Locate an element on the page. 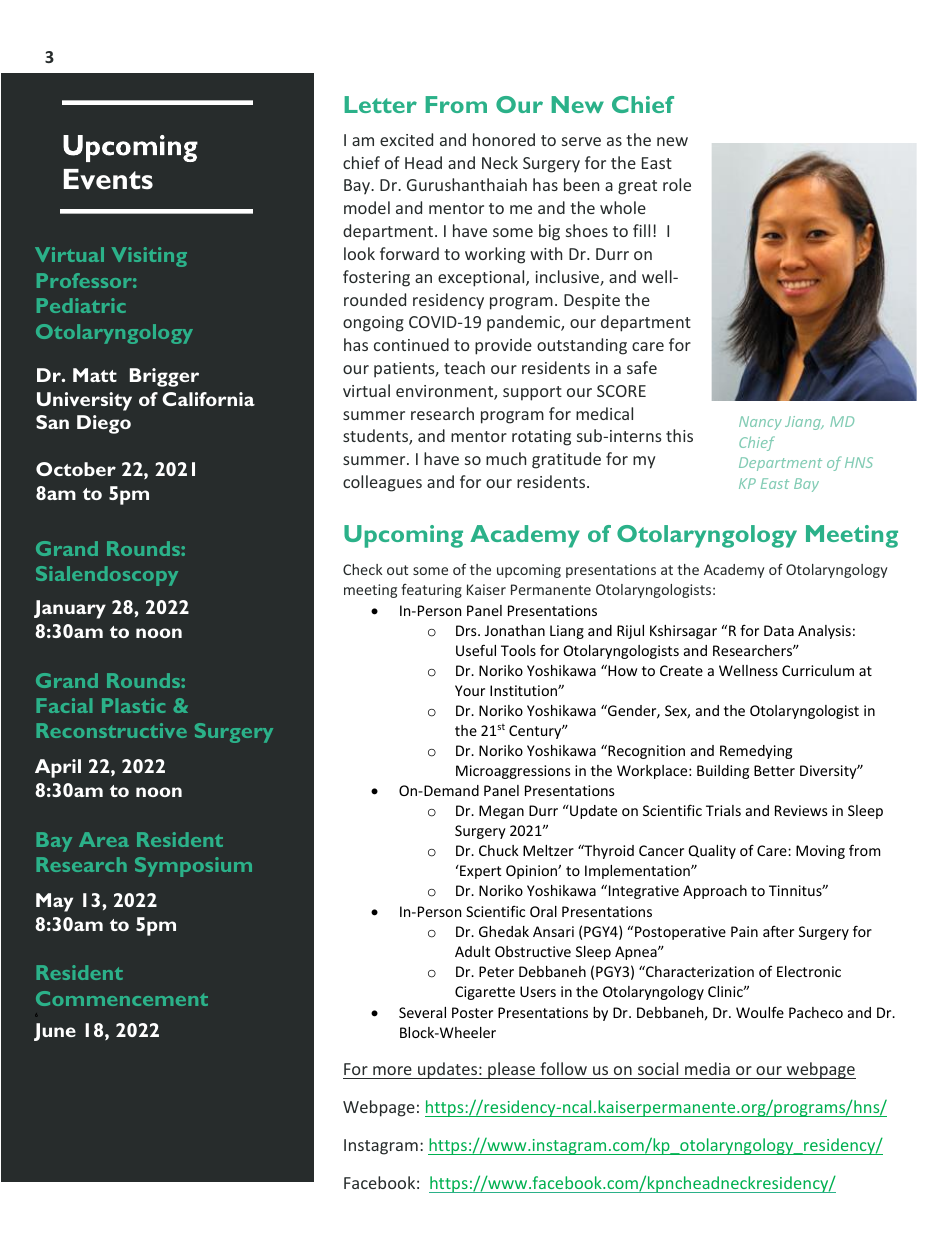 The height and width of the page is (1233, 952). media is located at coordinates (707, 1068).
